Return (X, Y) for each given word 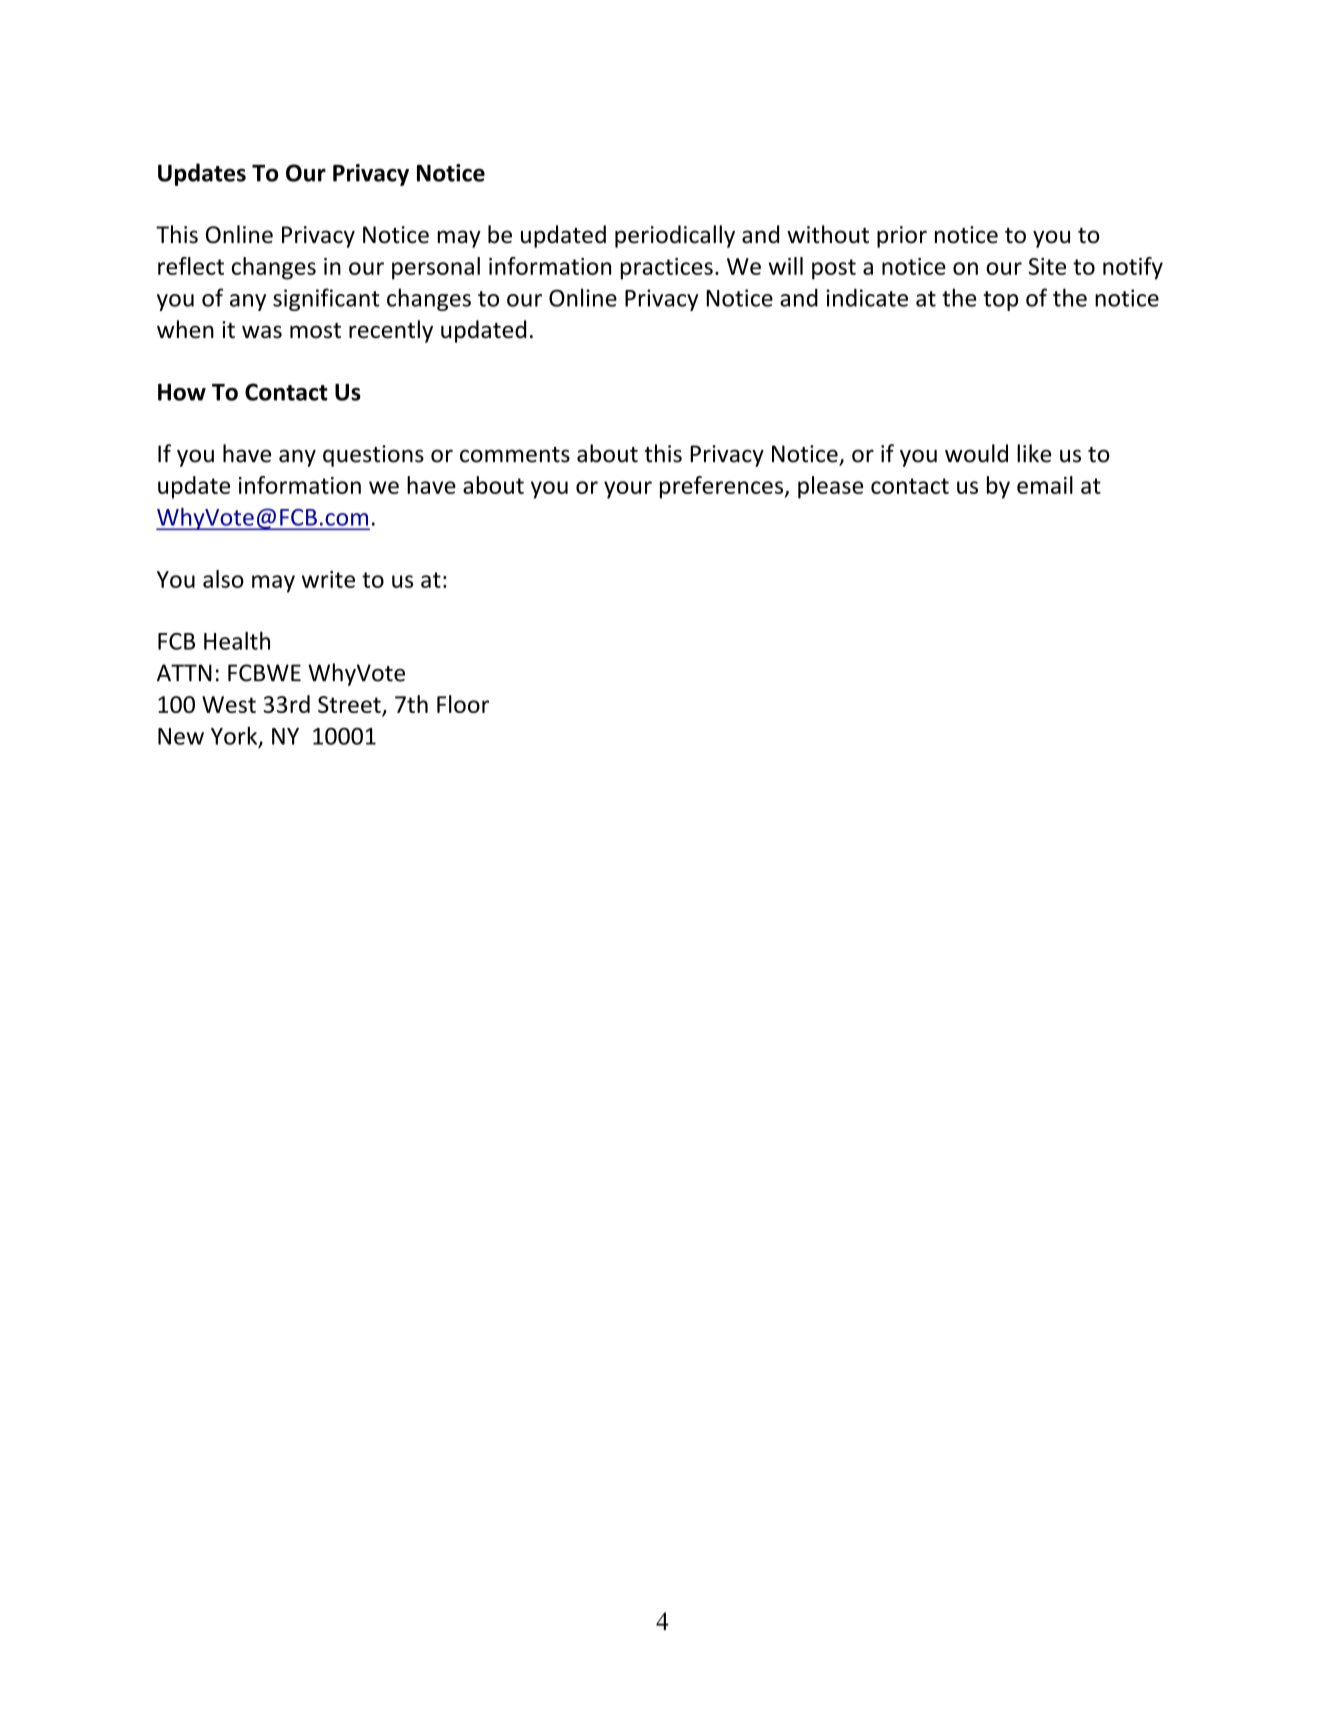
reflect (191, 266)
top (1000, 301)
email (1045, 485)
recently (391, 331)
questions (373, 456)
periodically (675, 236)
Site (1047, 266)
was (262, 332)
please (830, 487)
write (328, 579)
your (628, 490)
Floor (463, 704)
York (235, 737)
